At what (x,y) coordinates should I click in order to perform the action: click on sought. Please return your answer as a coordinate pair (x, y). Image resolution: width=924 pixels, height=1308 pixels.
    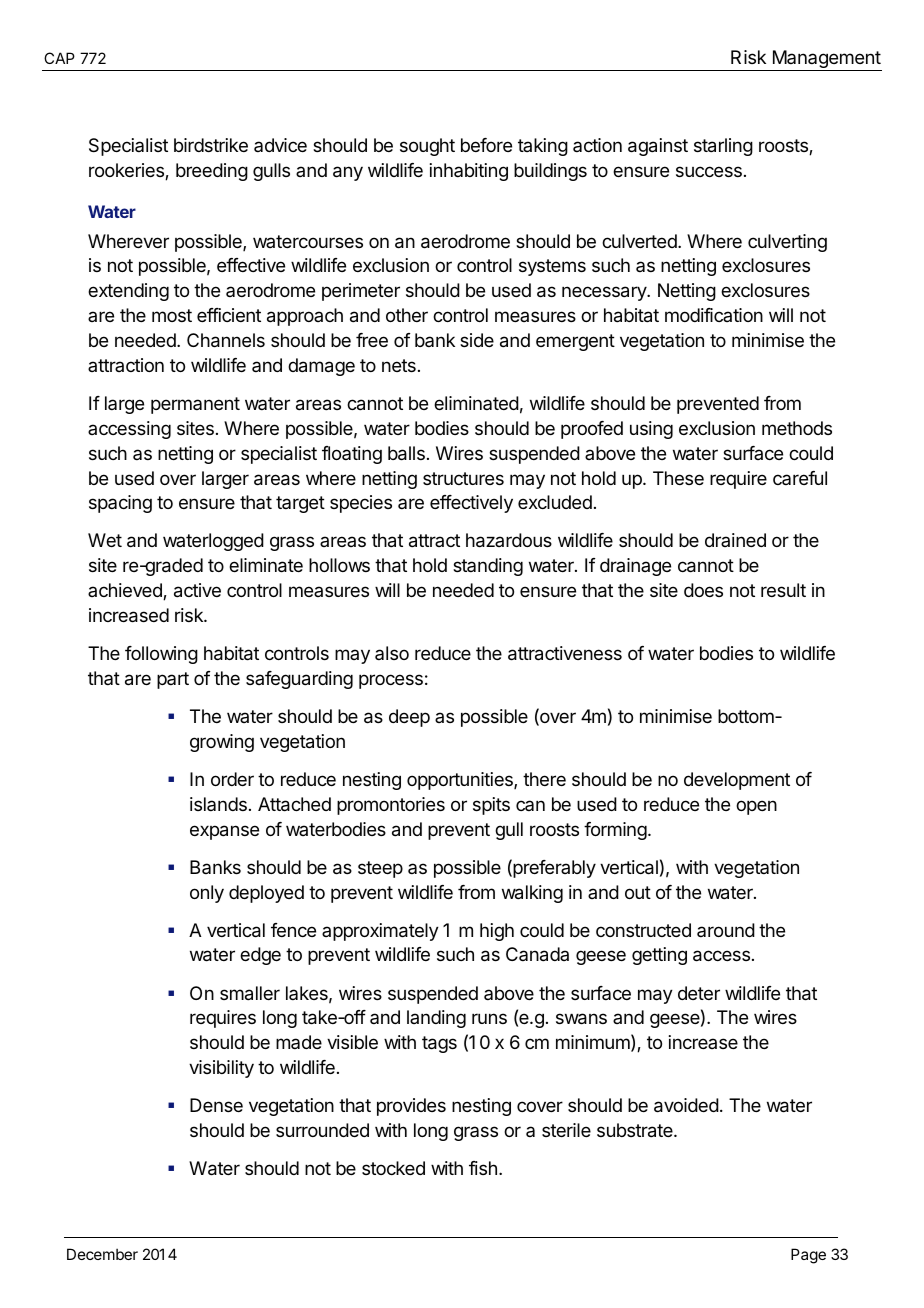
    Looking at the image, I should click on (427, 147).
